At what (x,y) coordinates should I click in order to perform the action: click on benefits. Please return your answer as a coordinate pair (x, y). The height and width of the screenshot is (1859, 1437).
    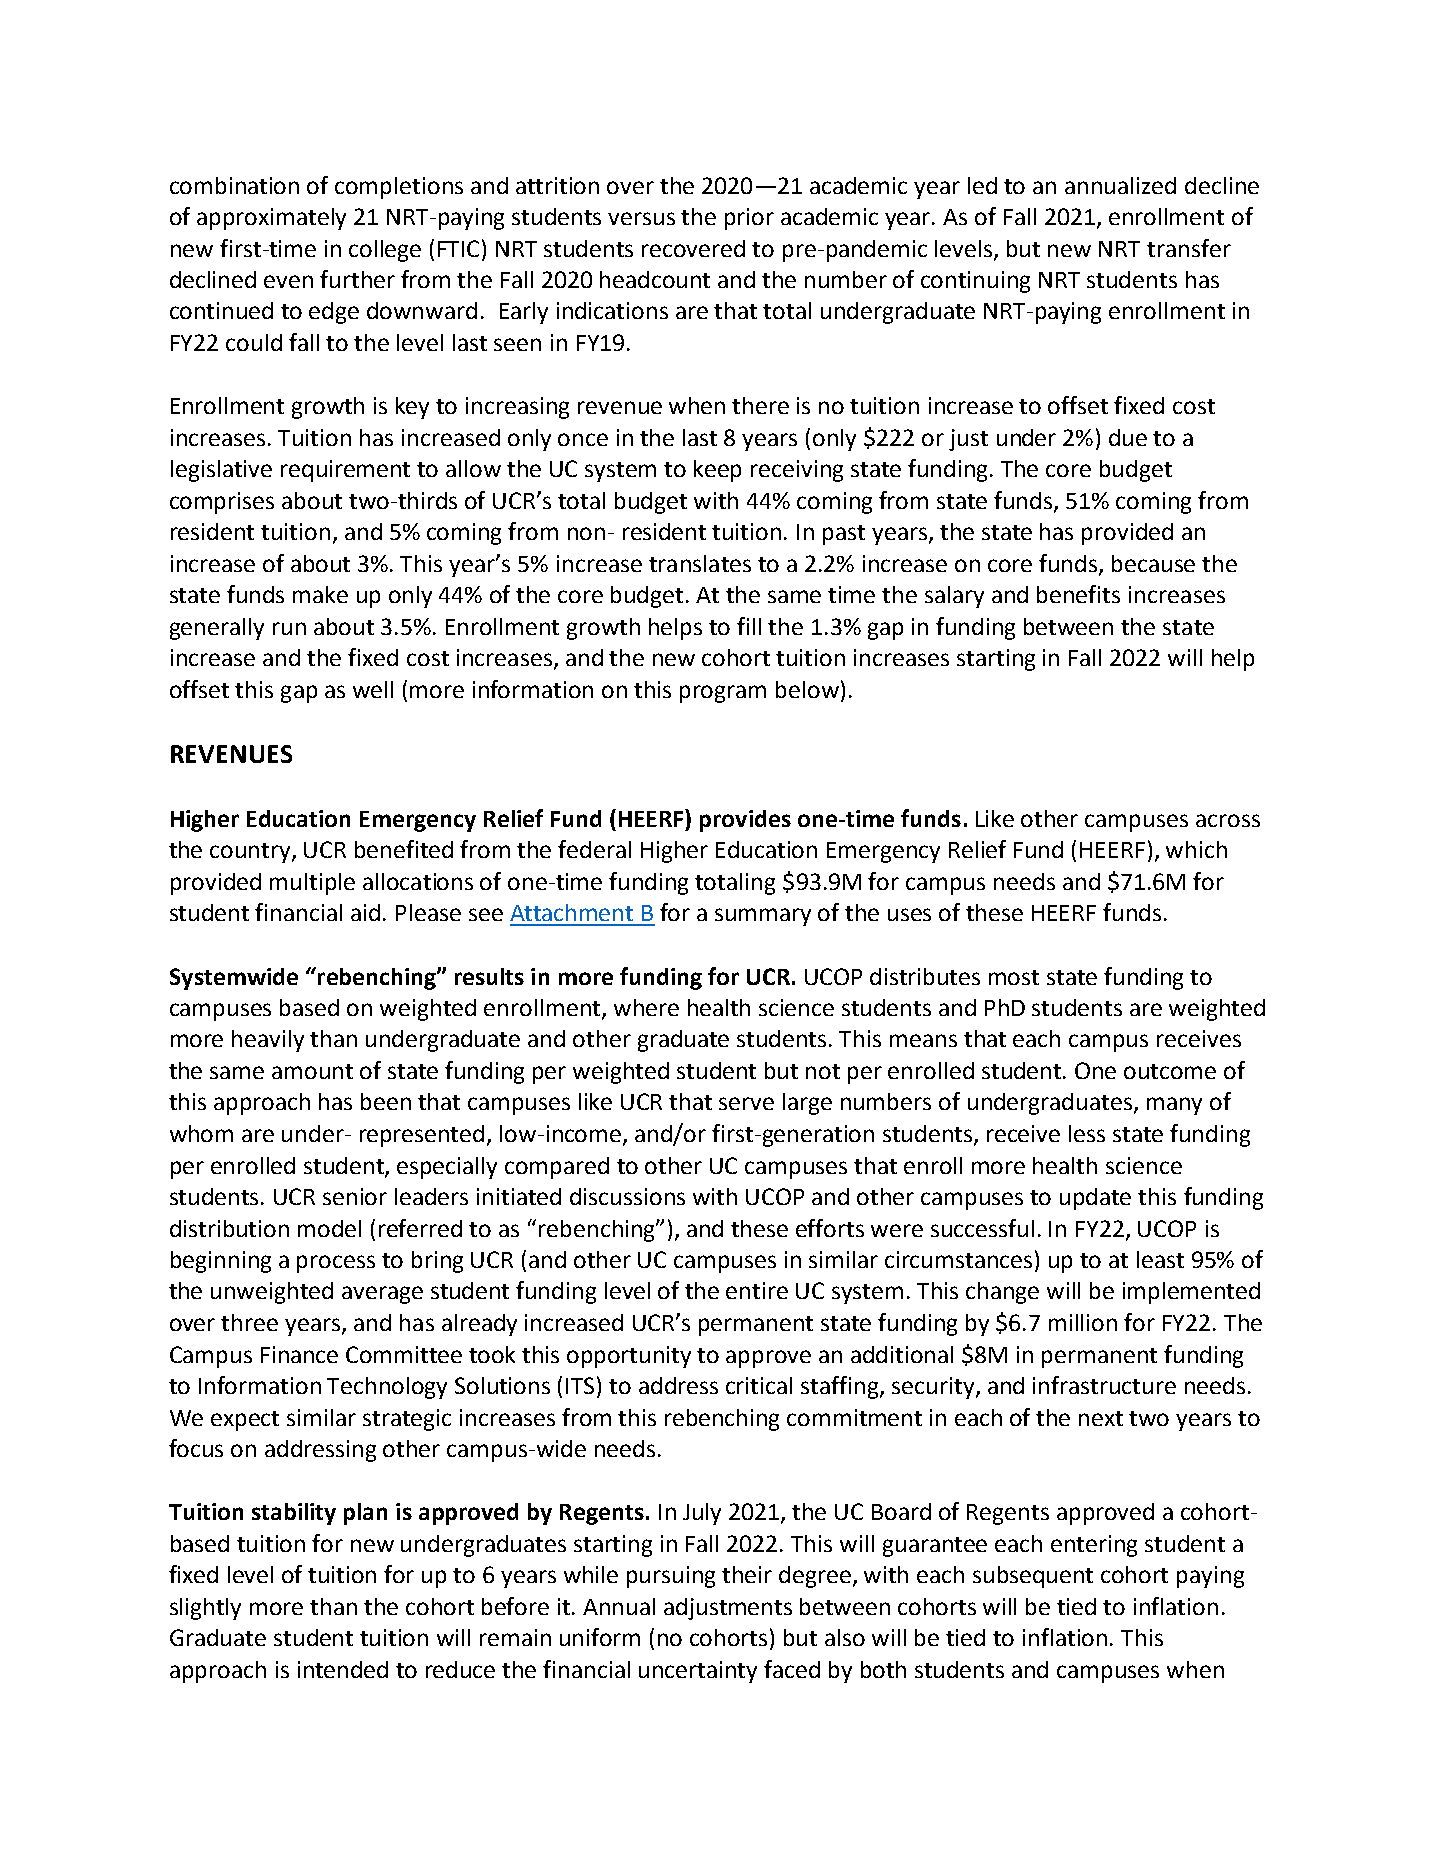
    Looking at the image, I should click on (1078, 594).
